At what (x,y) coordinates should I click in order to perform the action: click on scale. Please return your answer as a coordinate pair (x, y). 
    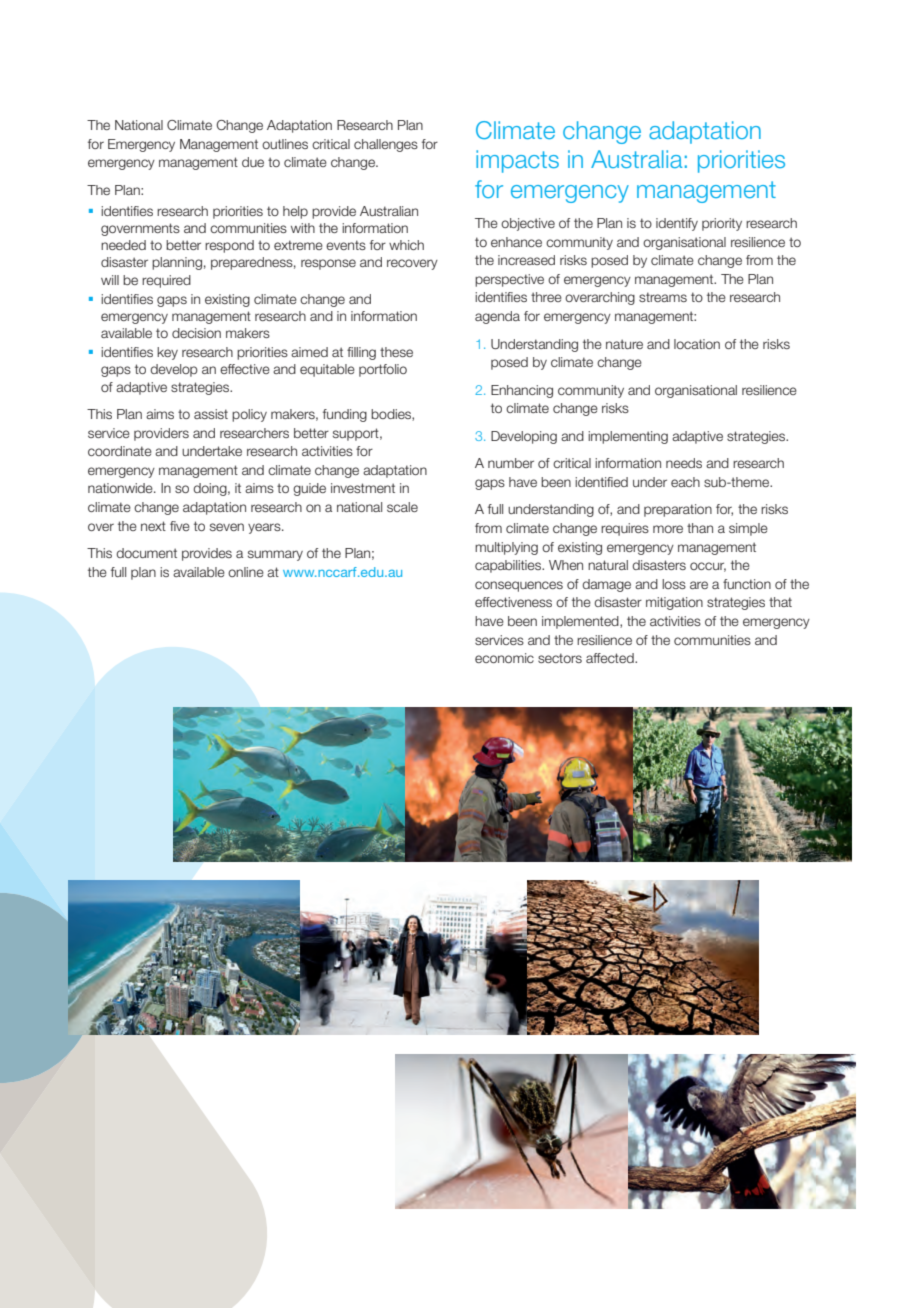
    Looking at the image, I should click on (402, 507).
